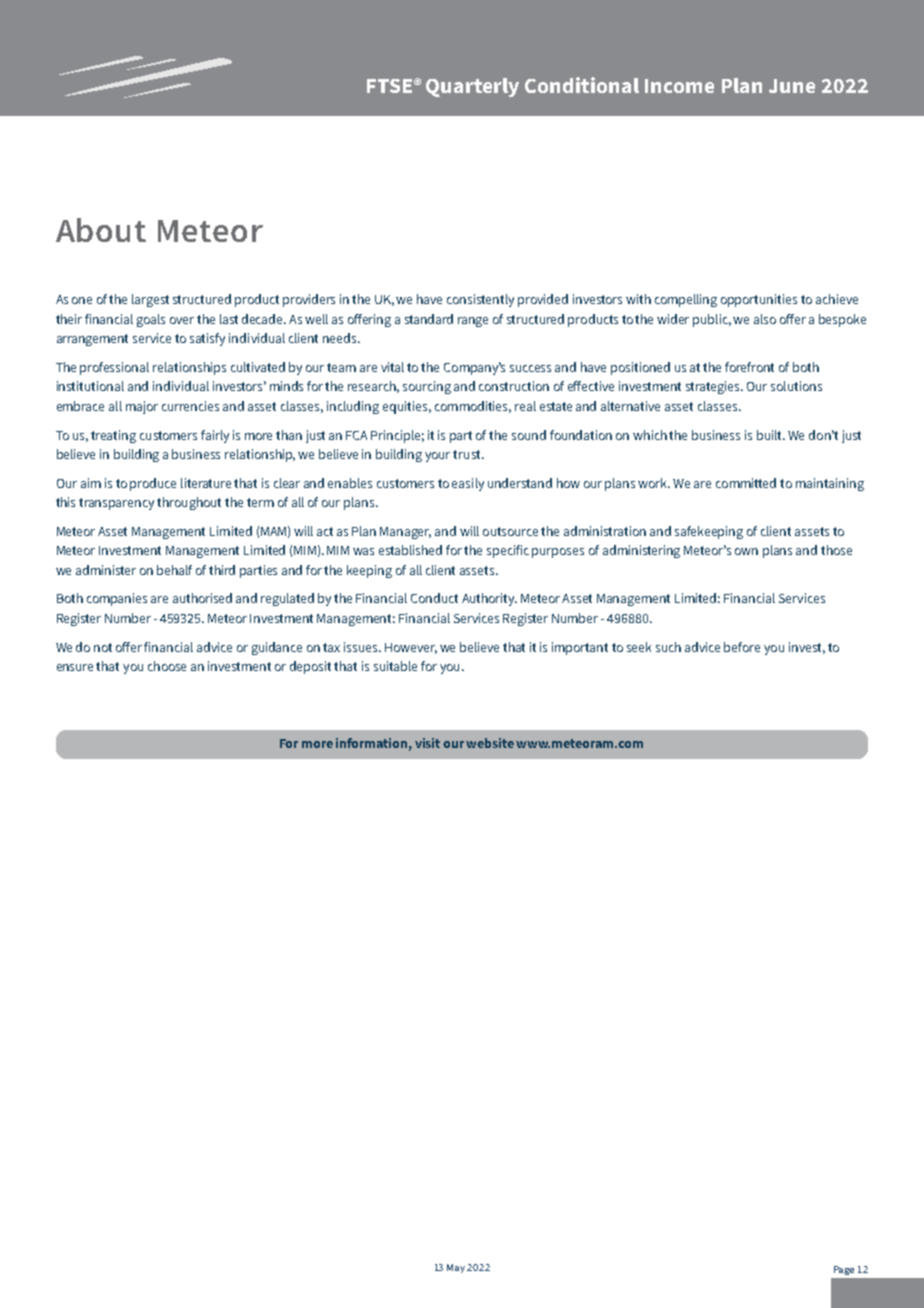 Image resolution: width=924 pixels, height=1308 pixels. I want to click on committed, so click(746, 483).
